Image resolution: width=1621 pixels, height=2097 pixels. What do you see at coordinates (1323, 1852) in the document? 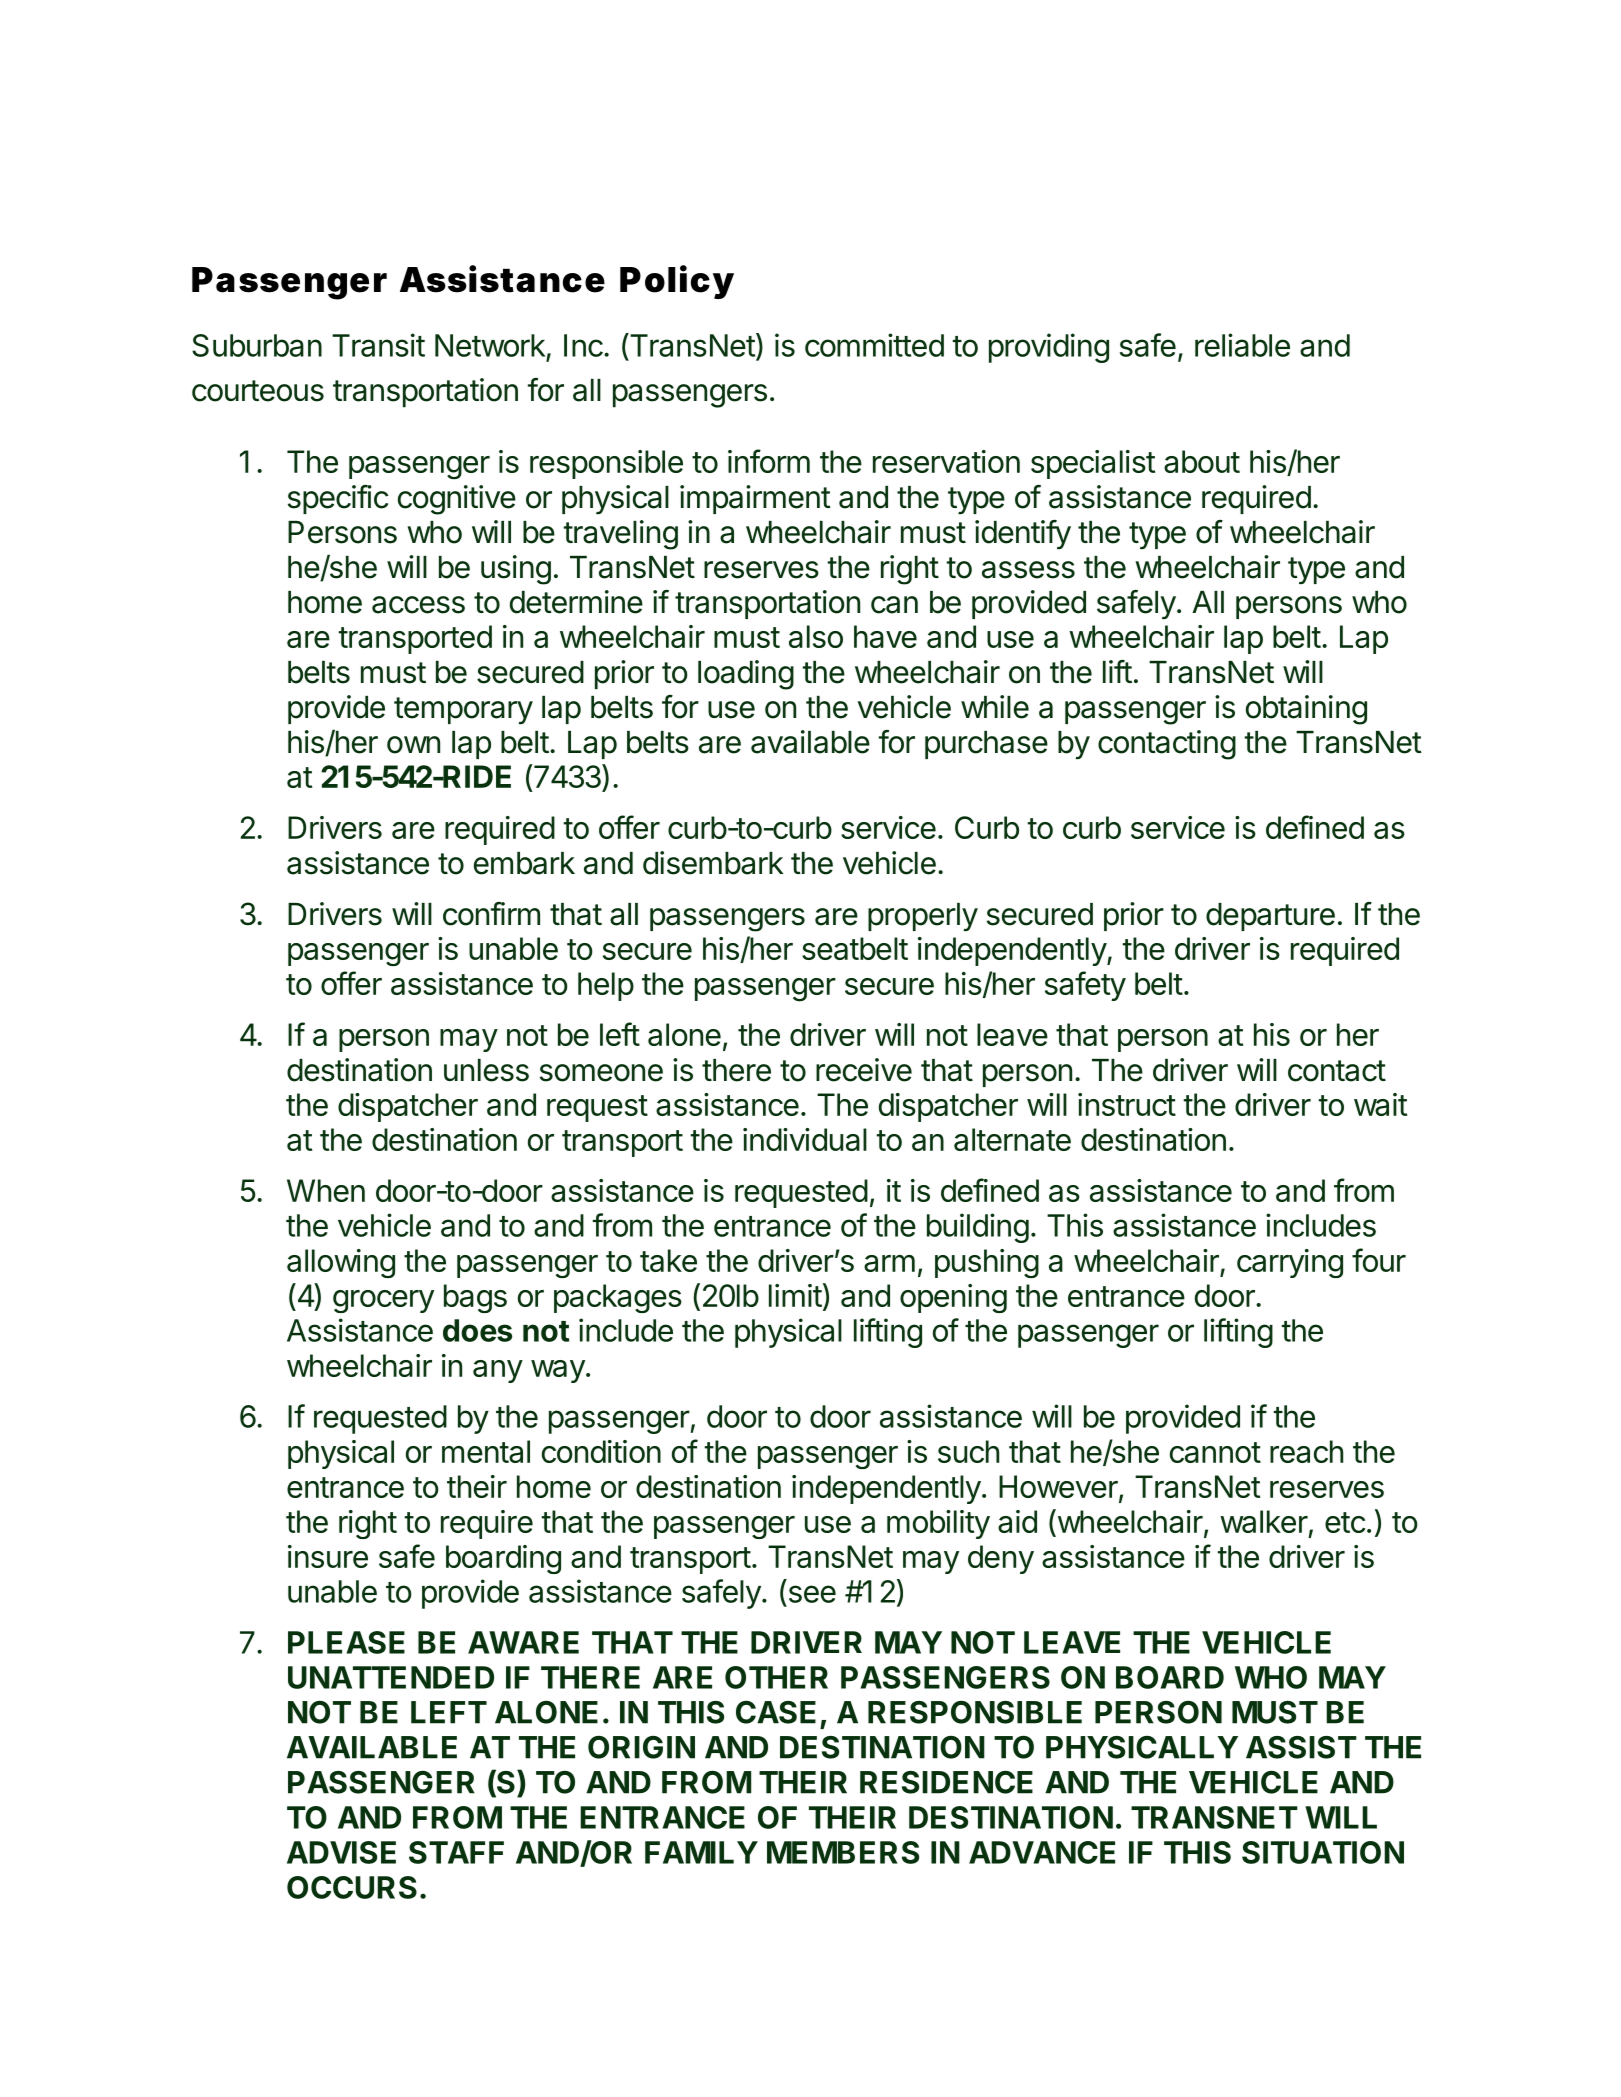
I see `SITUATION` at bounding box center [1323, 1852].
